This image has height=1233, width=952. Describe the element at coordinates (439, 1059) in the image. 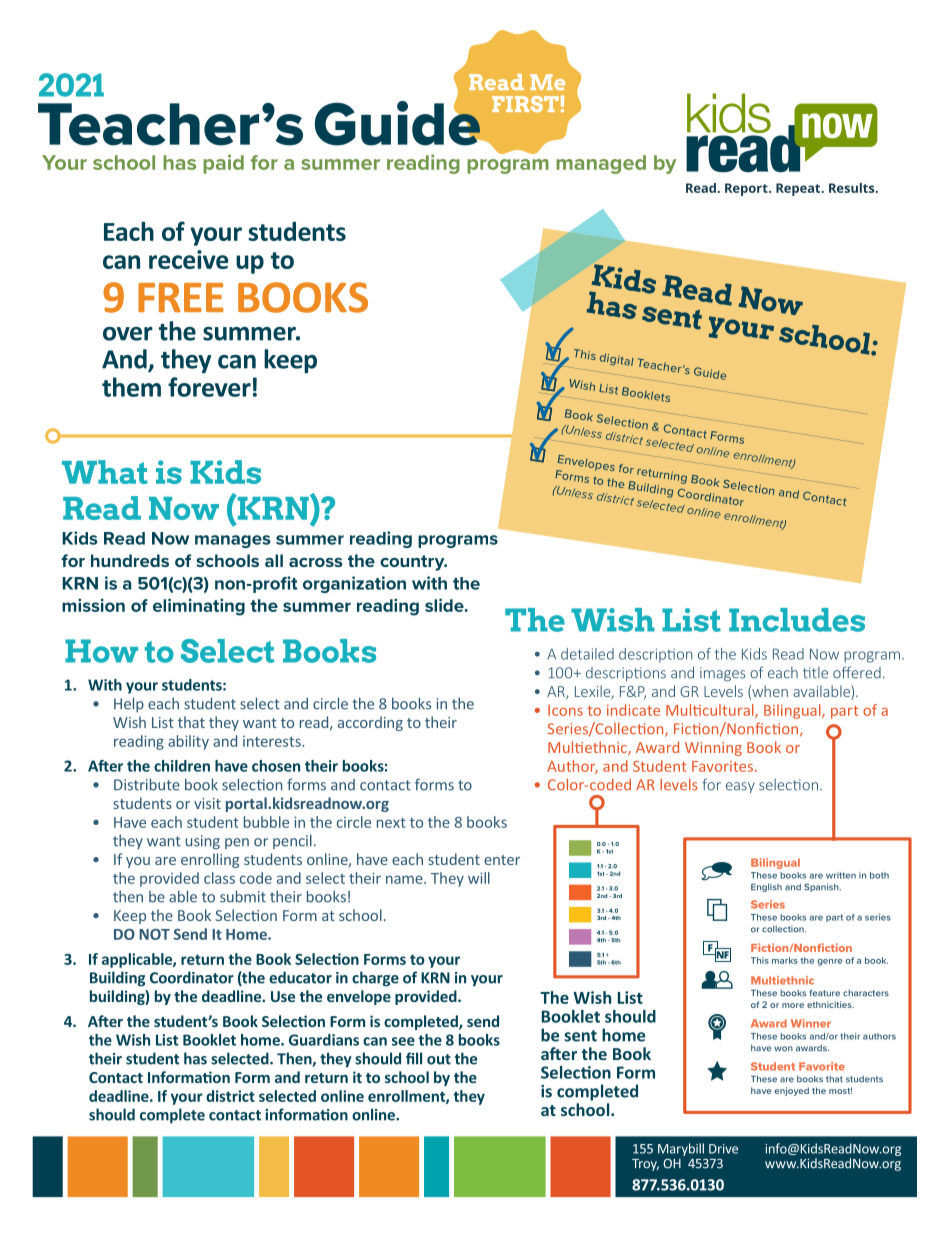

I see `out` at that location.
